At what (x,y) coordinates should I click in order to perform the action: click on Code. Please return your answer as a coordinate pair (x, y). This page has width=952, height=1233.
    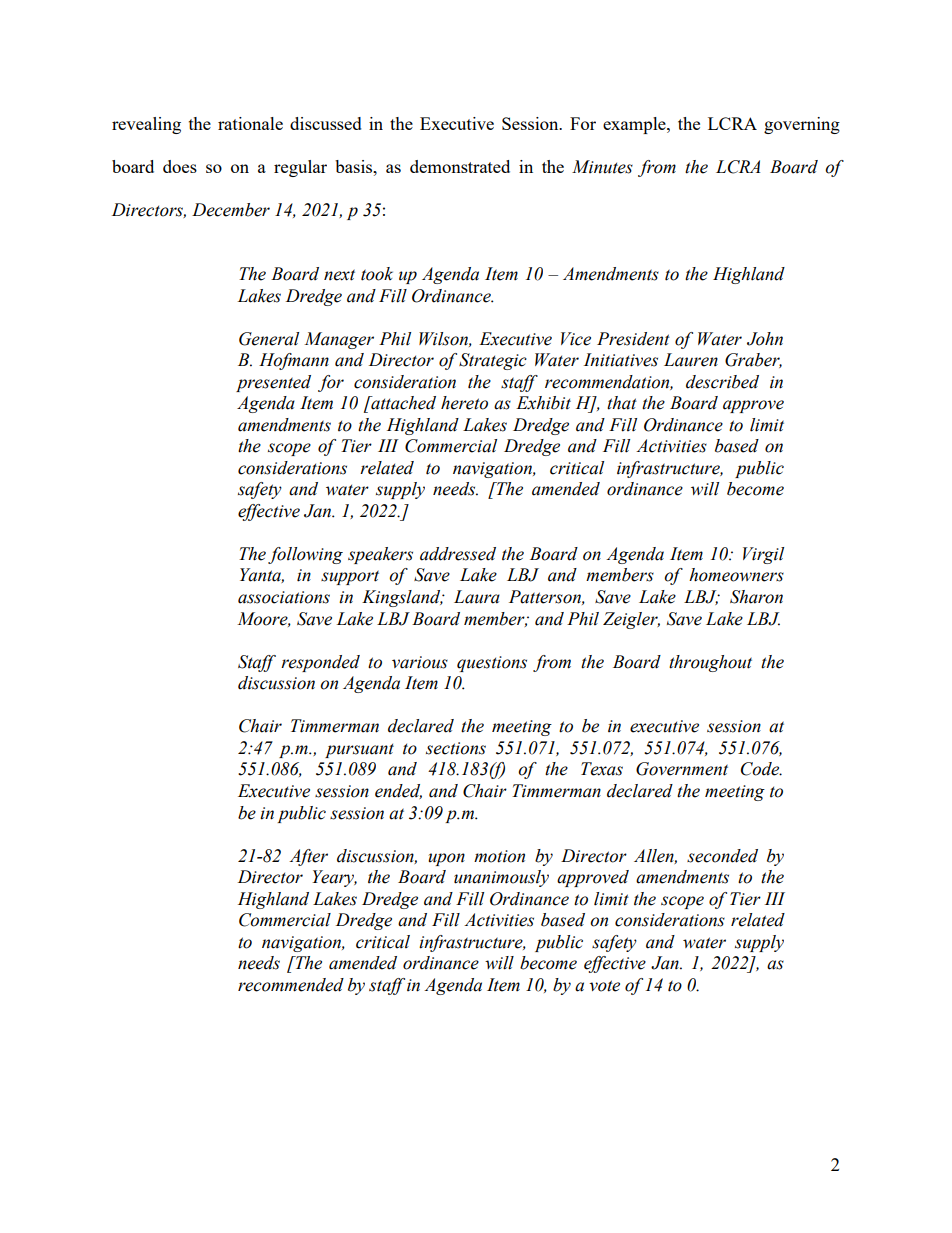
    Looking at the image, I should click on (761, 769).
